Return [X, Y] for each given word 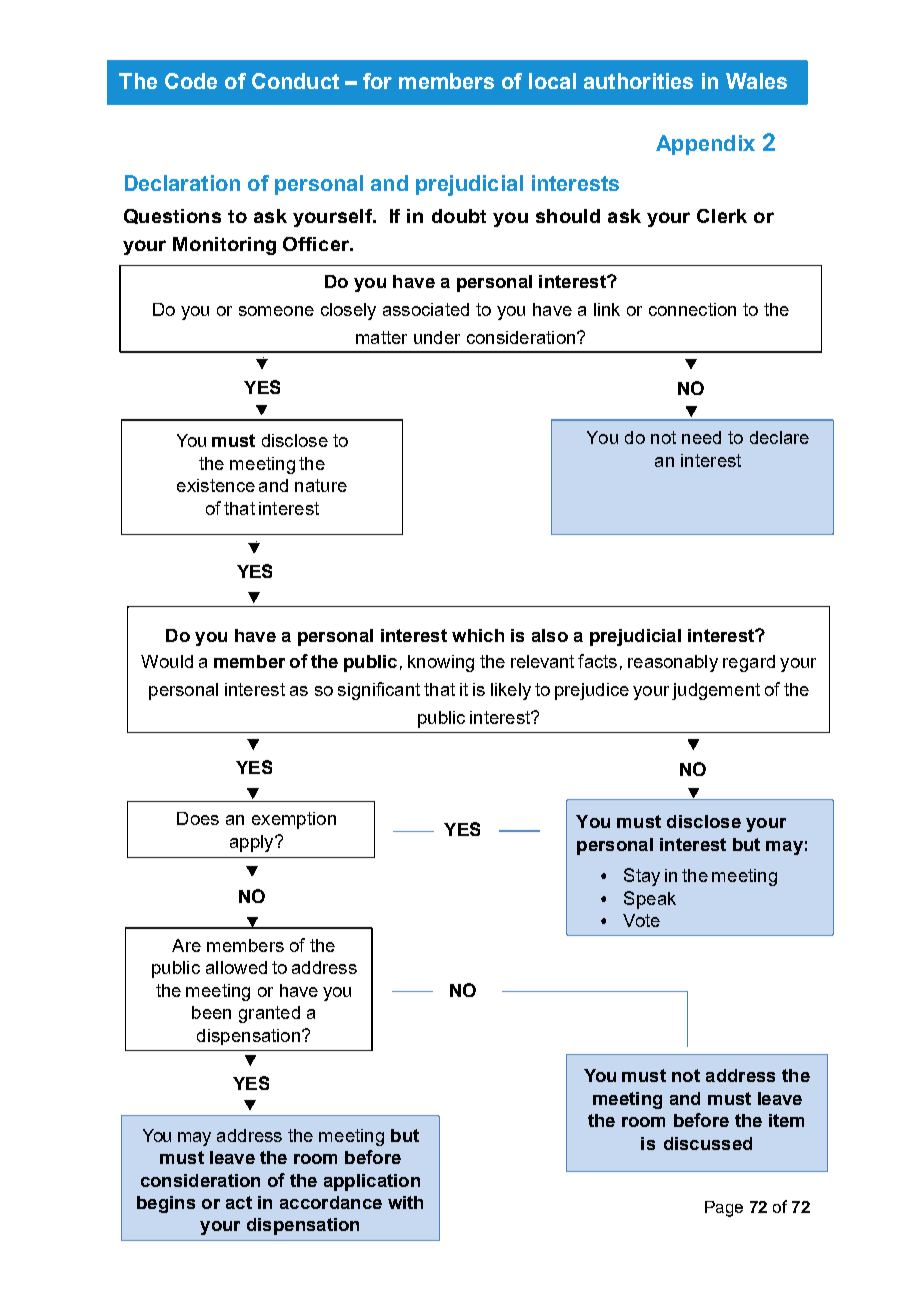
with [405, 1202]
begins [166, 1204]
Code [191, 81]
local [552, 81]
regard [749, 663]
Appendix [705, 145]
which [478, 635]
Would [167, 661]
